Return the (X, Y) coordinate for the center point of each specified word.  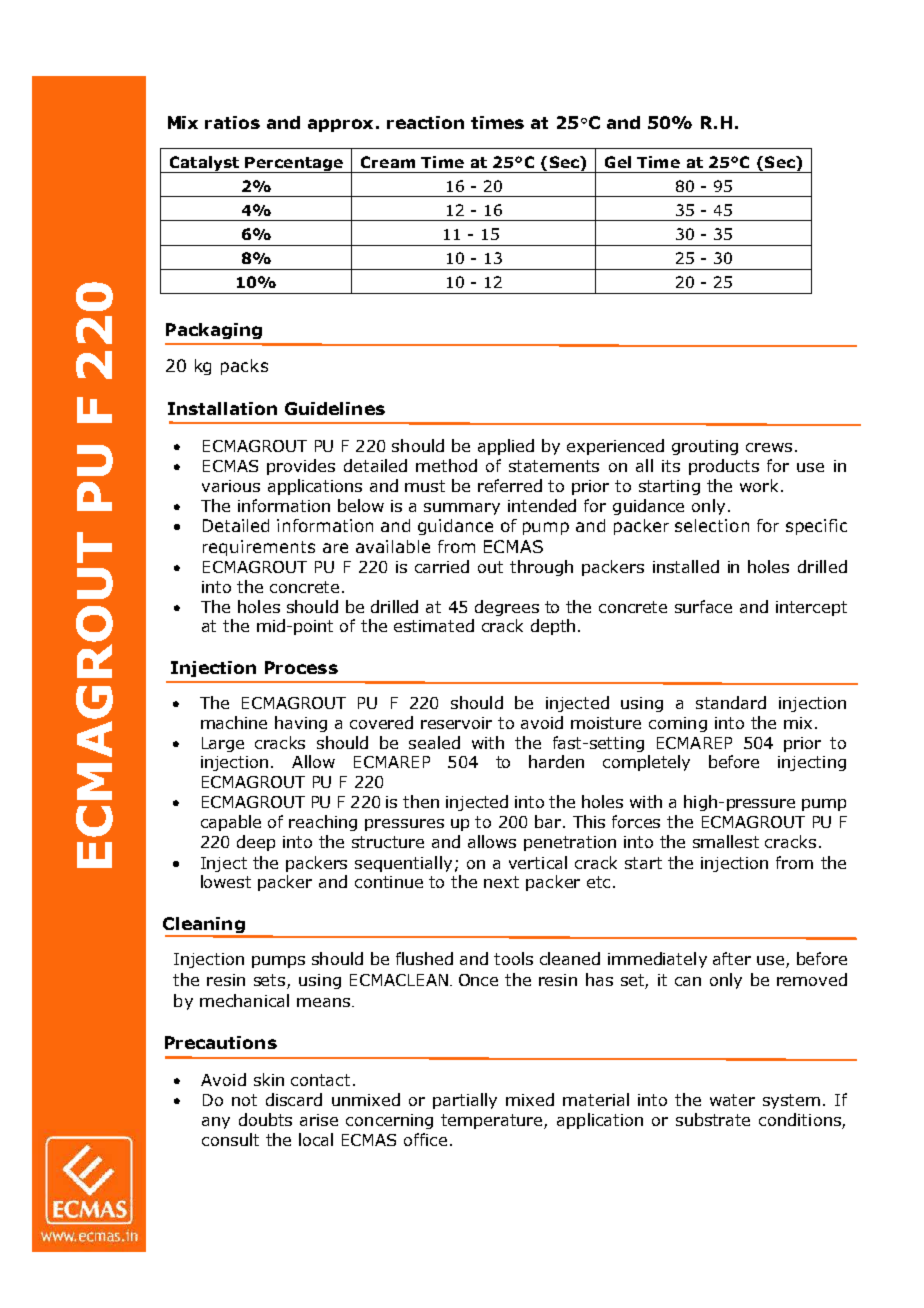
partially (465, 1101)
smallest (726, 841)
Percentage (294, 165)
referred (510, 485)
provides (301, 467)
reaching (323, 823)
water (732, 1100)
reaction (425, 122)
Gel (618, 162)
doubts (265, 1119)
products (724, 467)
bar (549, 821)
